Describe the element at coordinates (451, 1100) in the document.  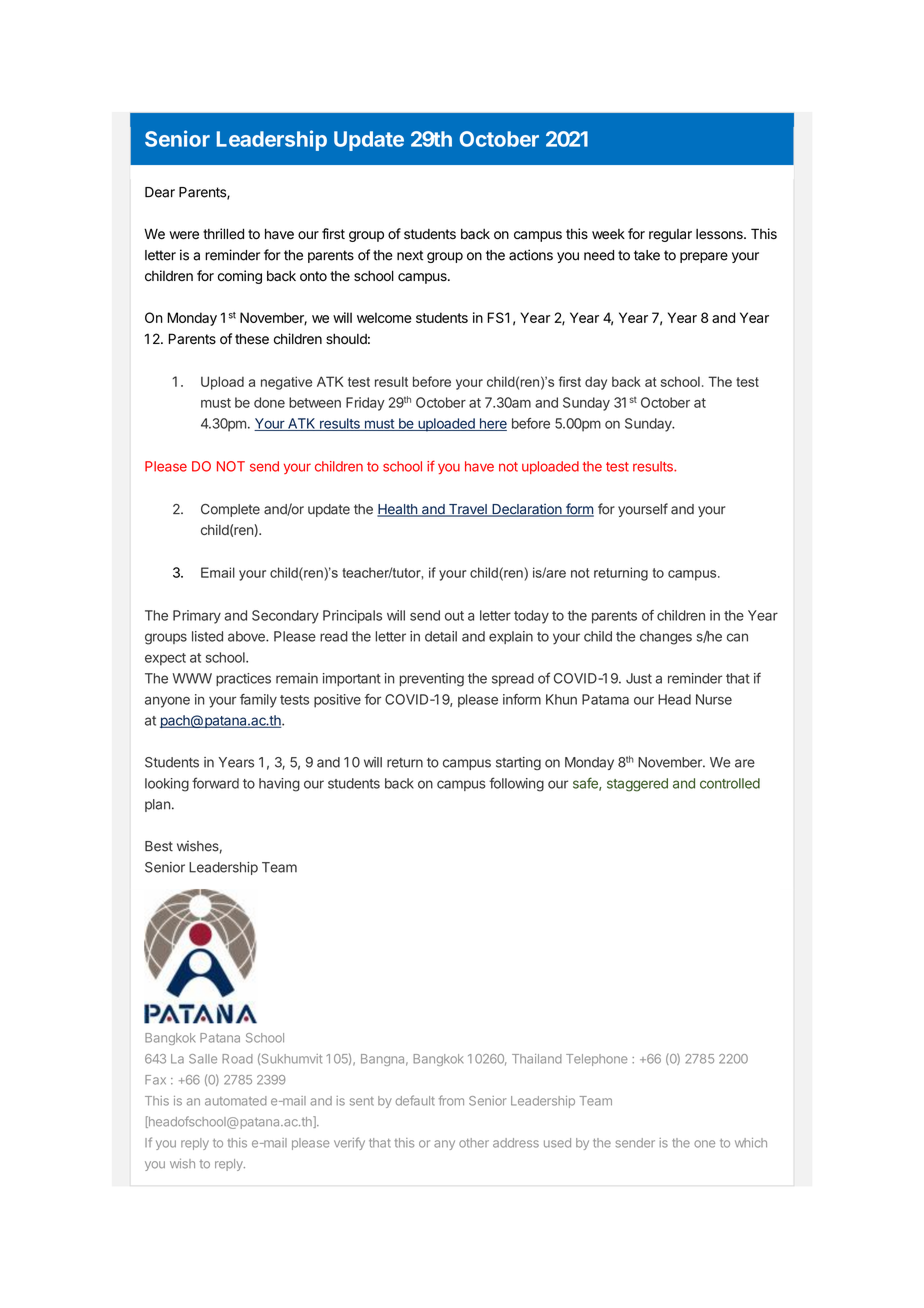
I see `from` at that location.
